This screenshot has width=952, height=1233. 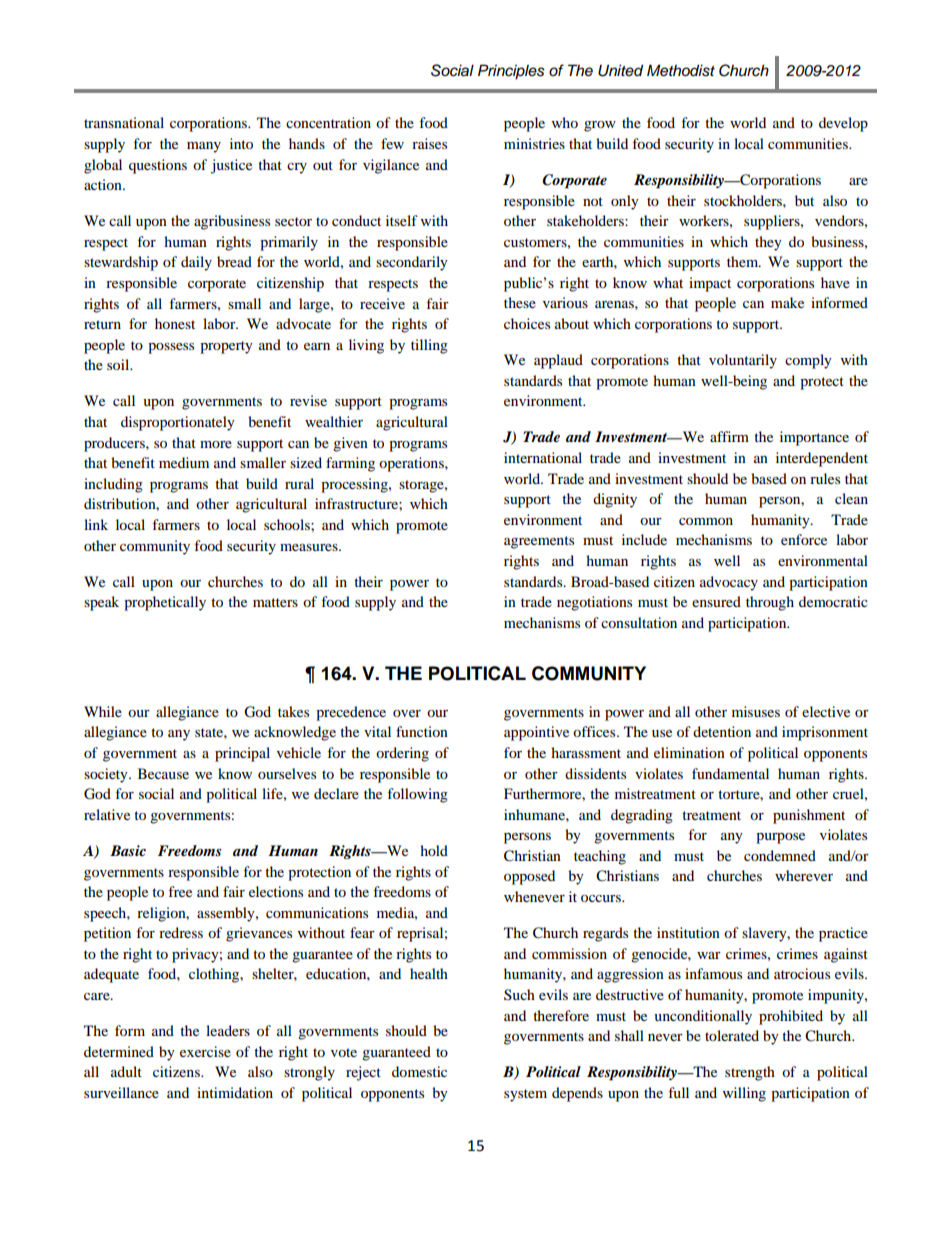 What do you see at coordinates (843, 124) in the screenshot?
I see `develop` at bounding box center [843, 124].
